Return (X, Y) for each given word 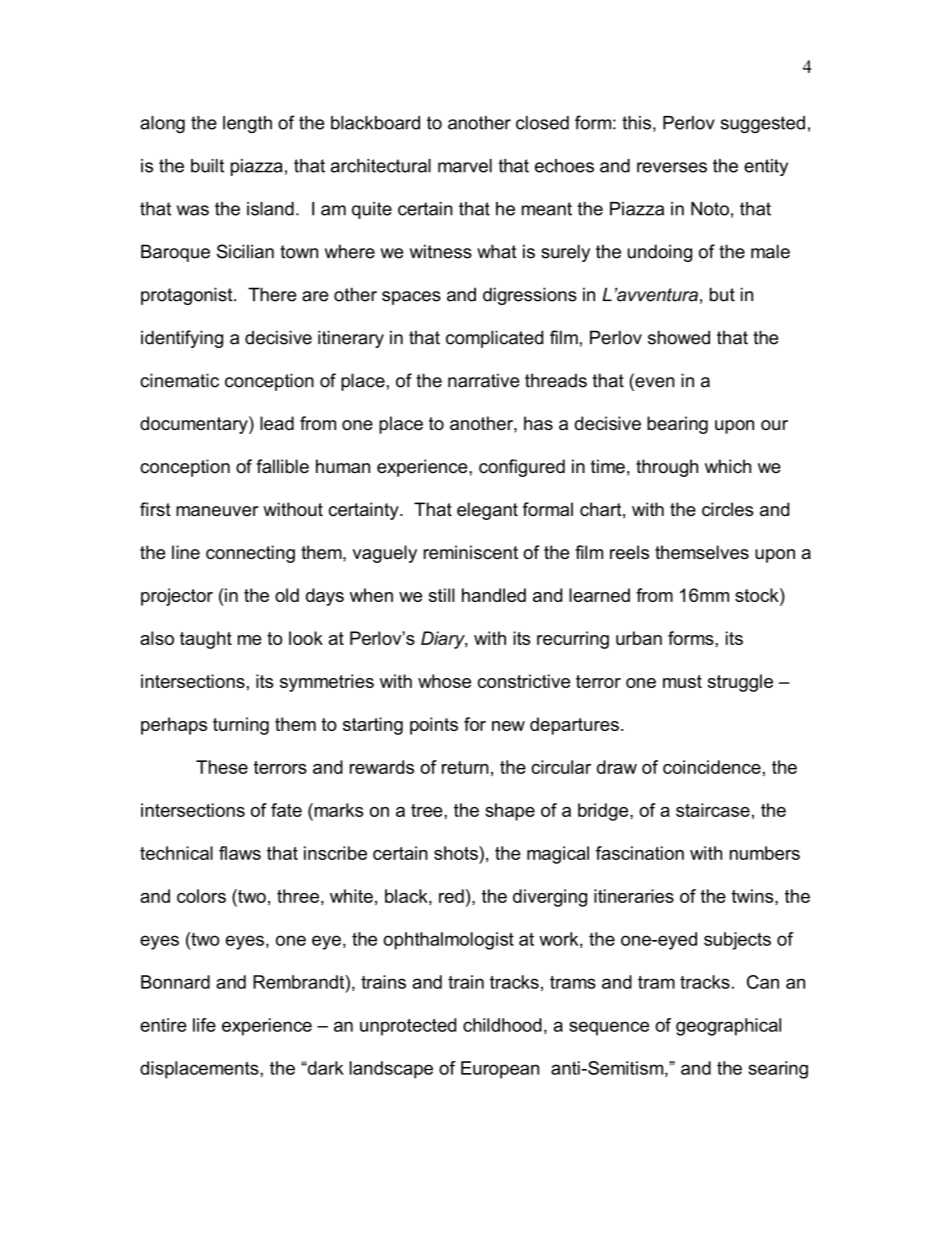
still (442, 595)
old (287, 595)
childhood (502, 1025)
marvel (465, 166)
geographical (728, 1027)
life (204, 1025)
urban (639, 638)
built (207, 166)
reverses (672, 167)
